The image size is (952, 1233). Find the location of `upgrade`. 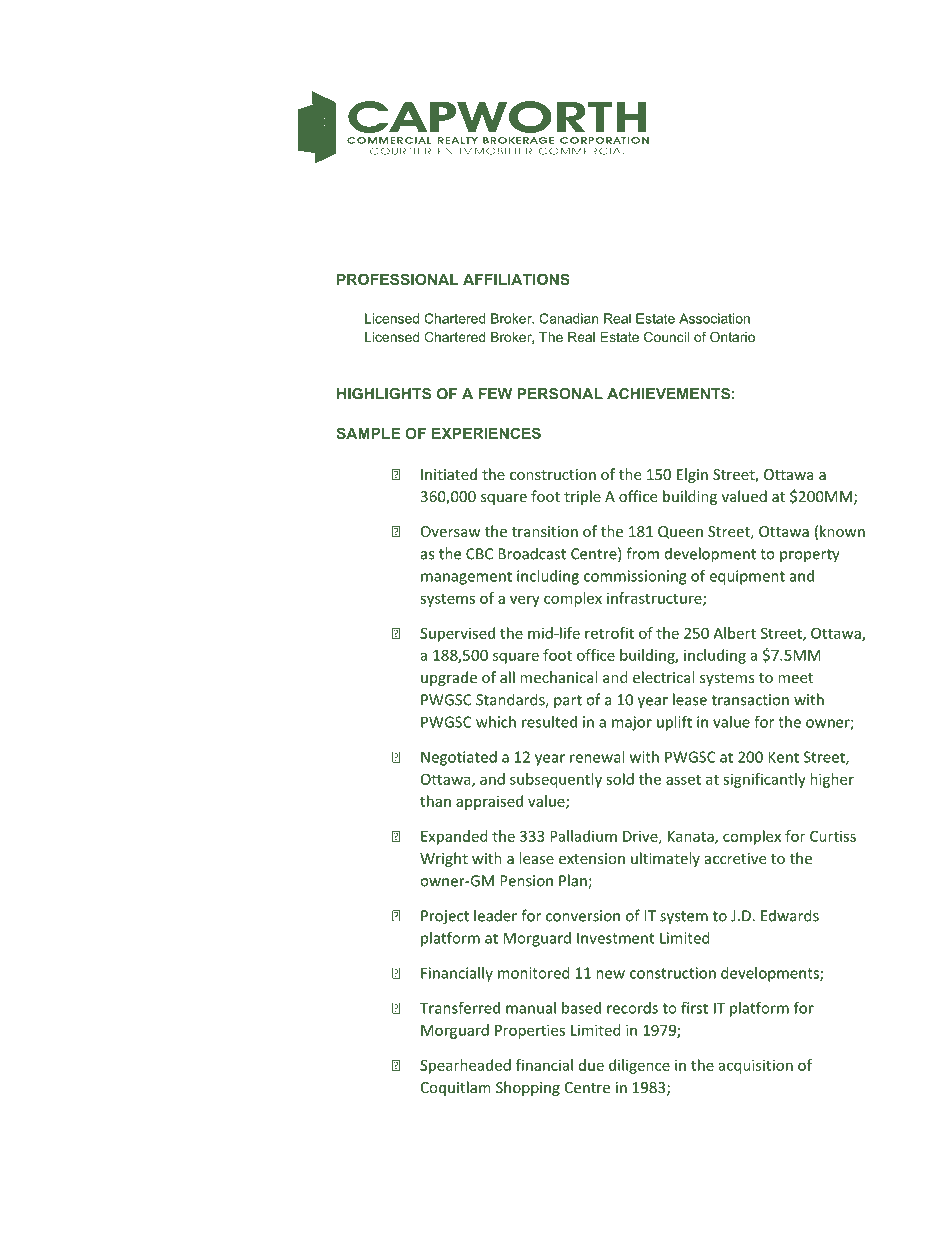

upgrade is located at coordinates (449, 678).
